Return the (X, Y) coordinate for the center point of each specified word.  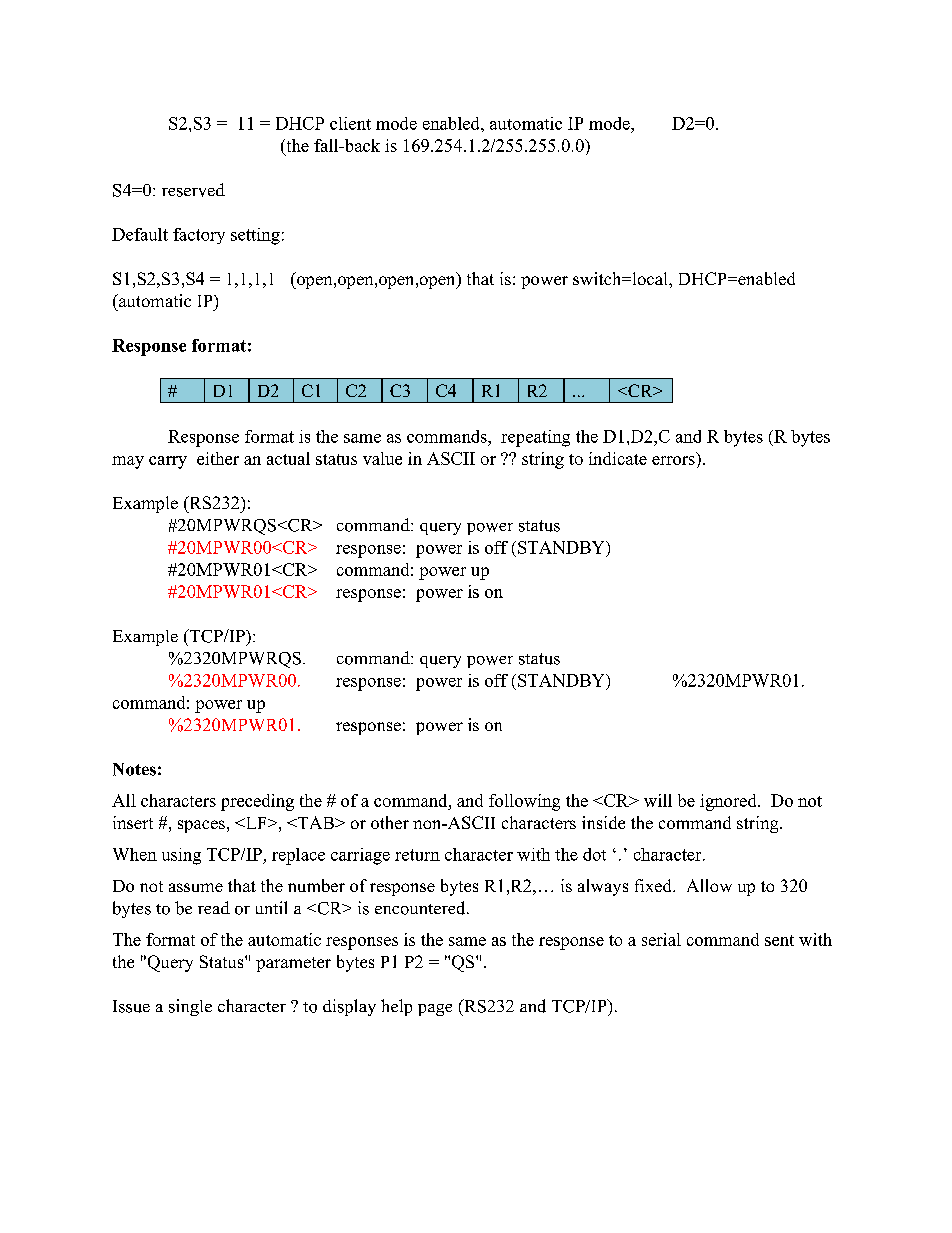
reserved (193, 190)
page (435, 1010)
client (350, 123)
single (190, 1007)
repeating (535, 438)
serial (661, 939)
